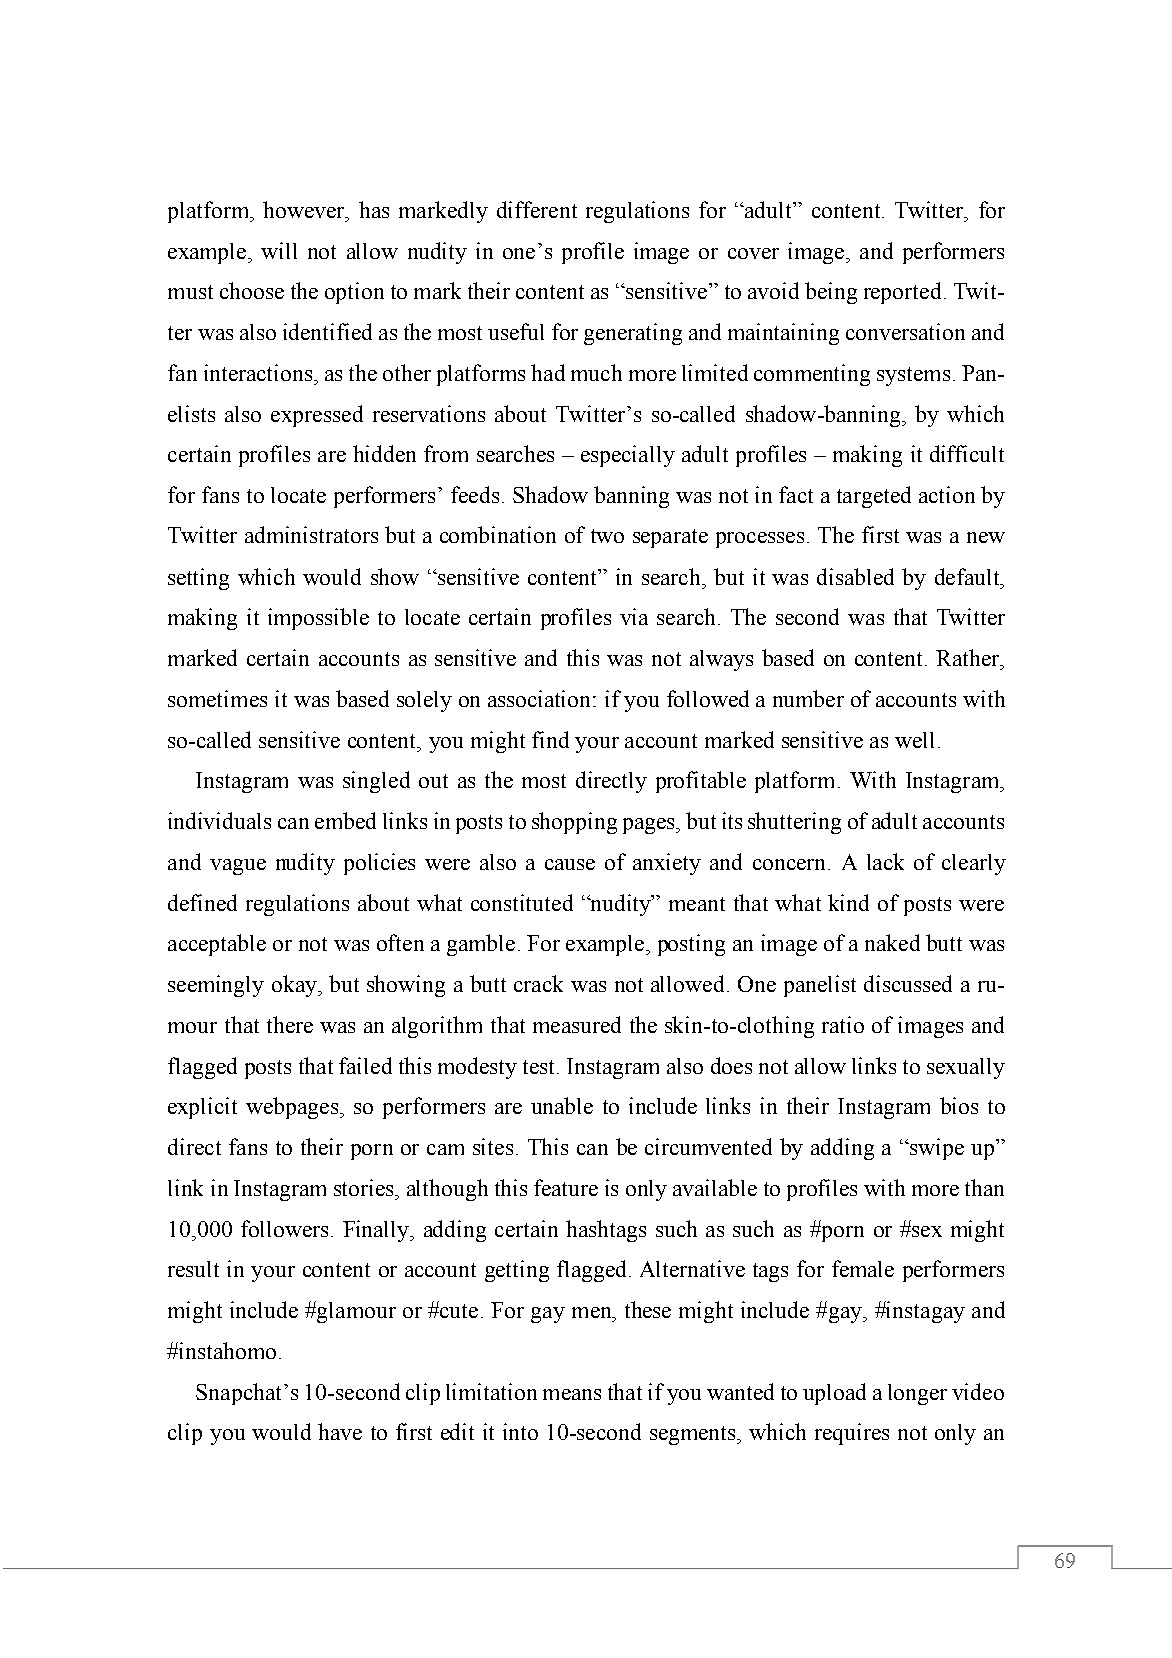 The image size is (1172, 1658). I want to click on different, so click(537, 209).
